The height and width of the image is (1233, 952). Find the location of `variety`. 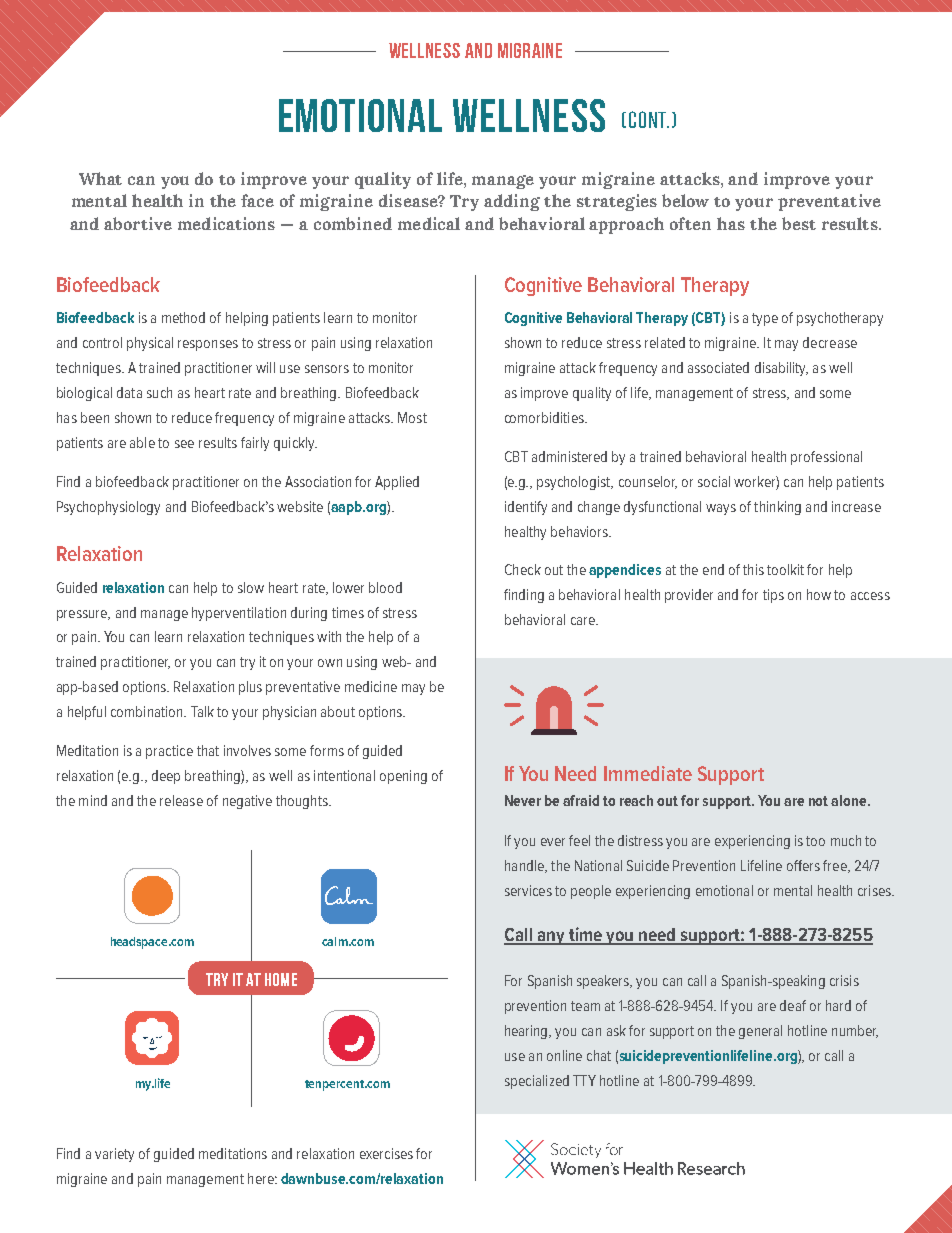

variety is located at coordinates (114, 1155).
